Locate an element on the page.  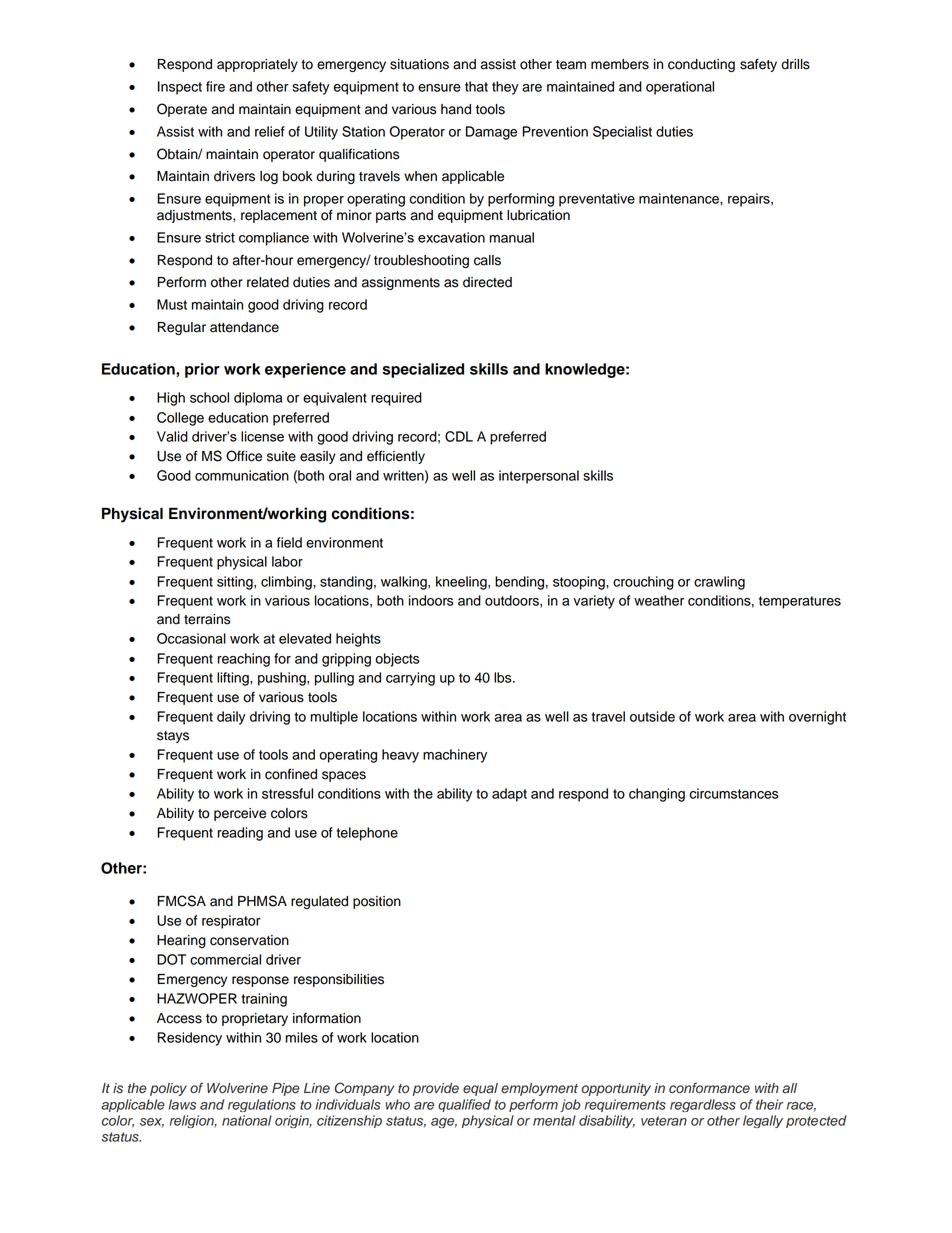
equal is located at coordinates (480, 1089).
